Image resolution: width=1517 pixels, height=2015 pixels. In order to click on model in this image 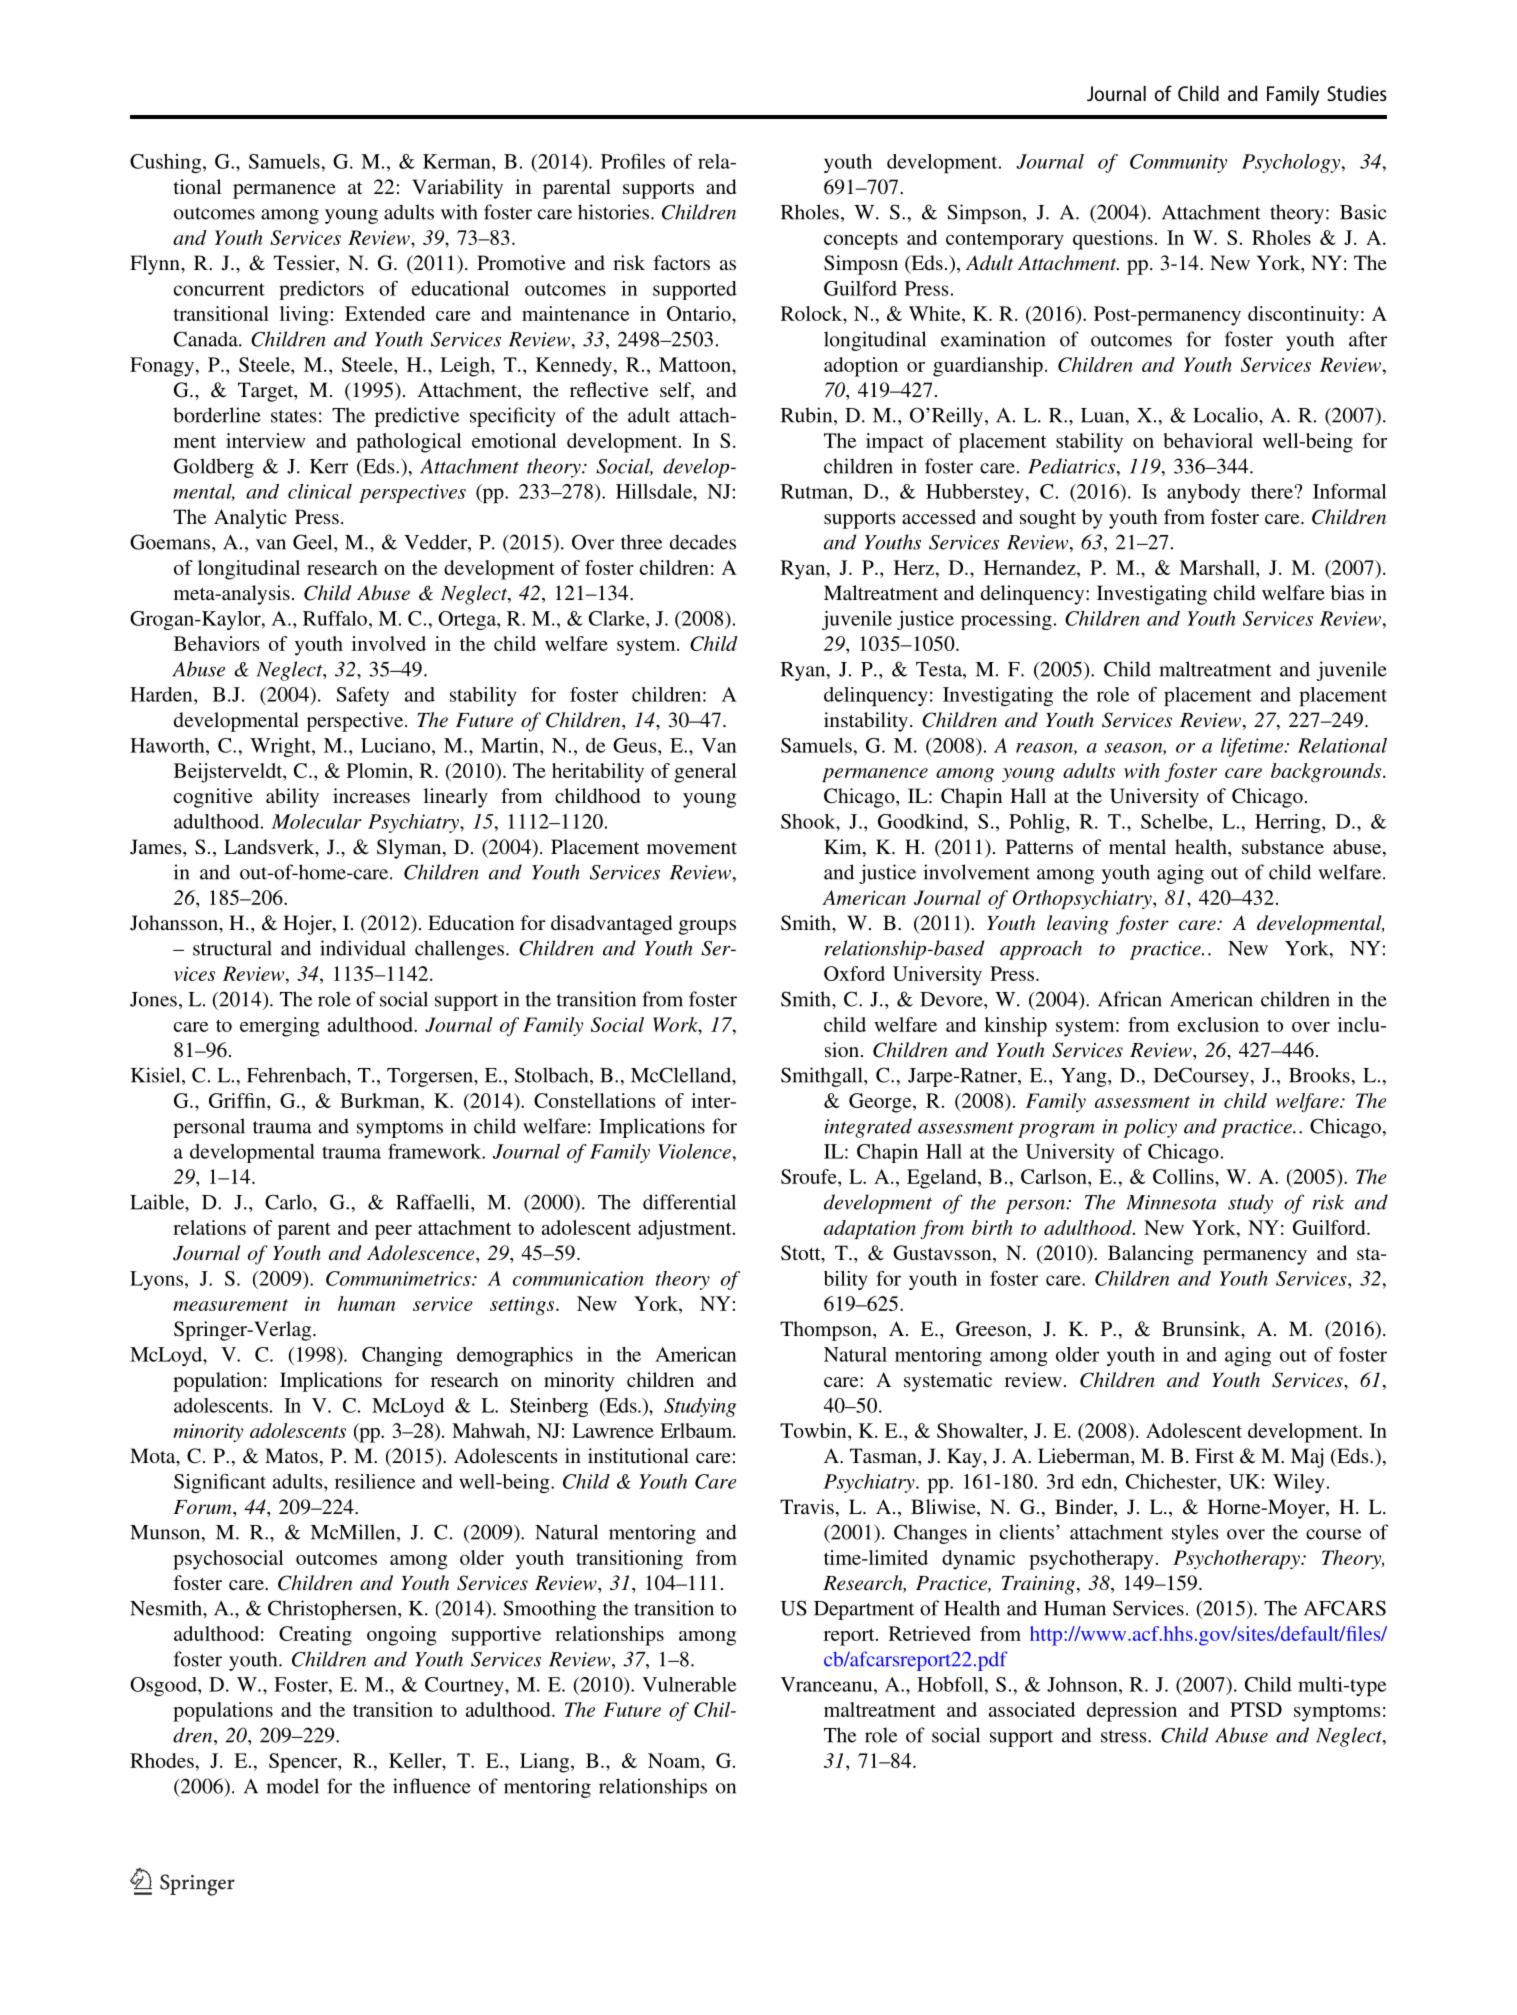, I will do `click(292, 1786)`.
